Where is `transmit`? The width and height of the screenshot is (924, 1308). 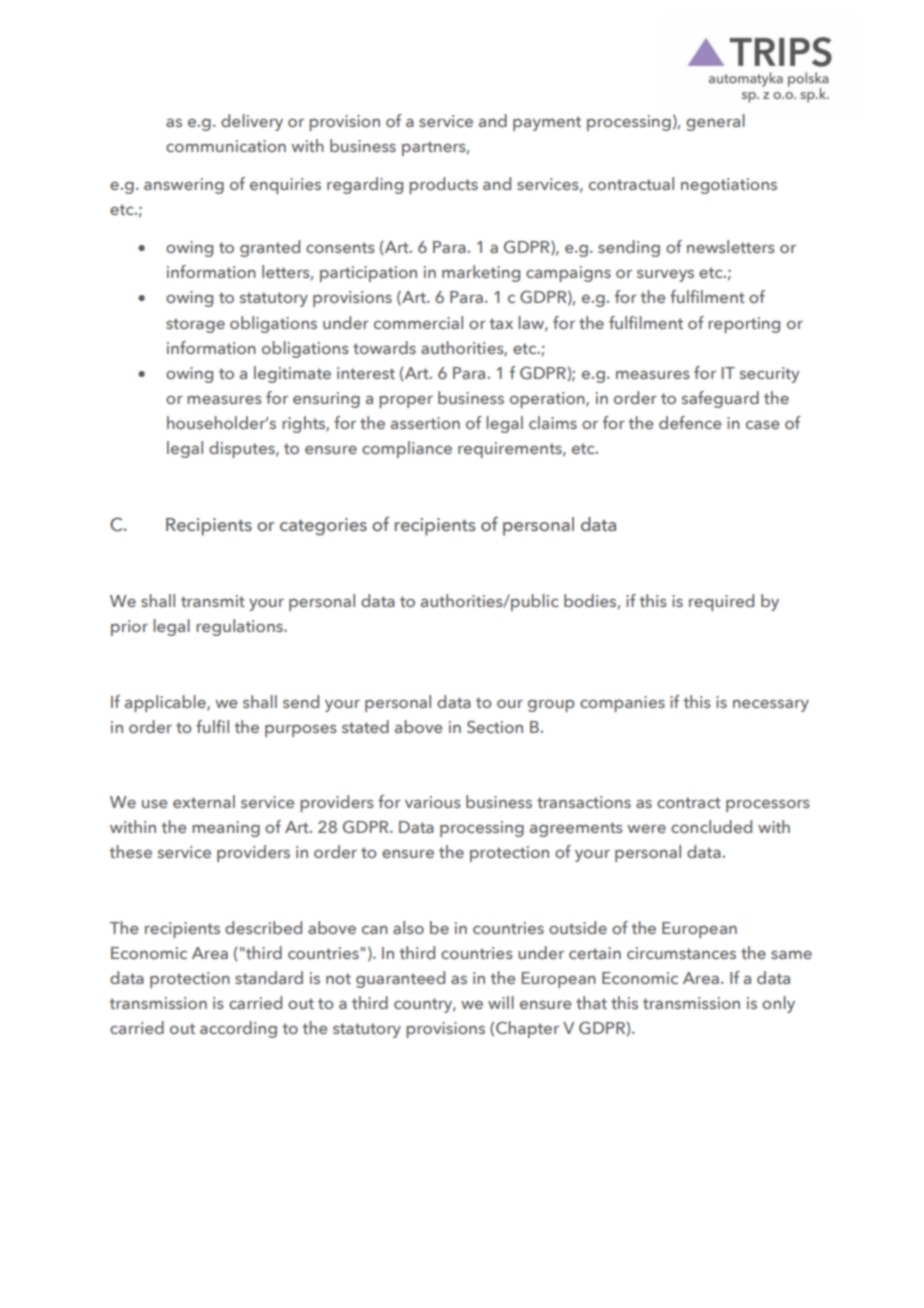
transmit is located at coordinates (213, 601).
